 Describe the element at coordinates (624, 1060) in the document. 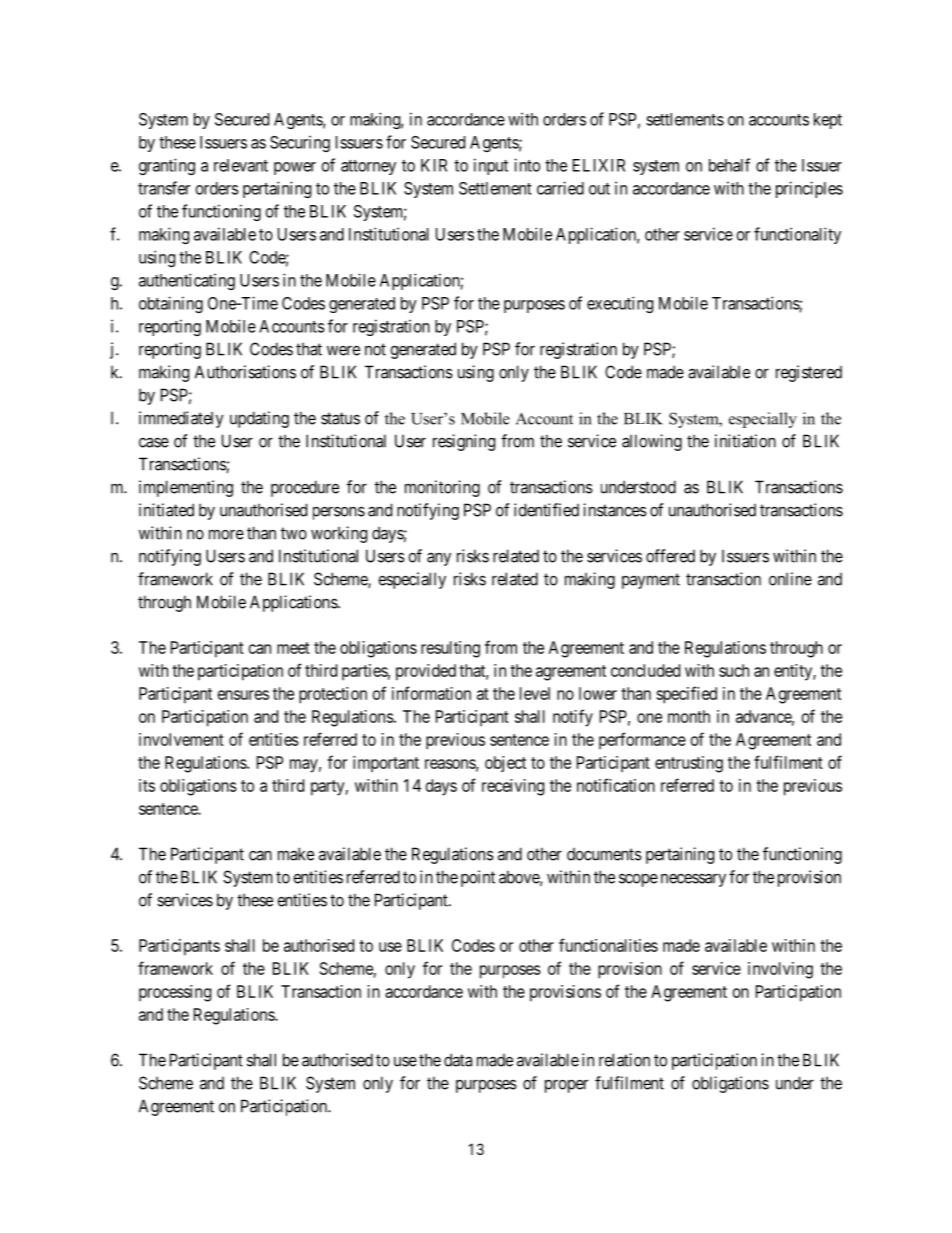

I see `relation` at that location.
